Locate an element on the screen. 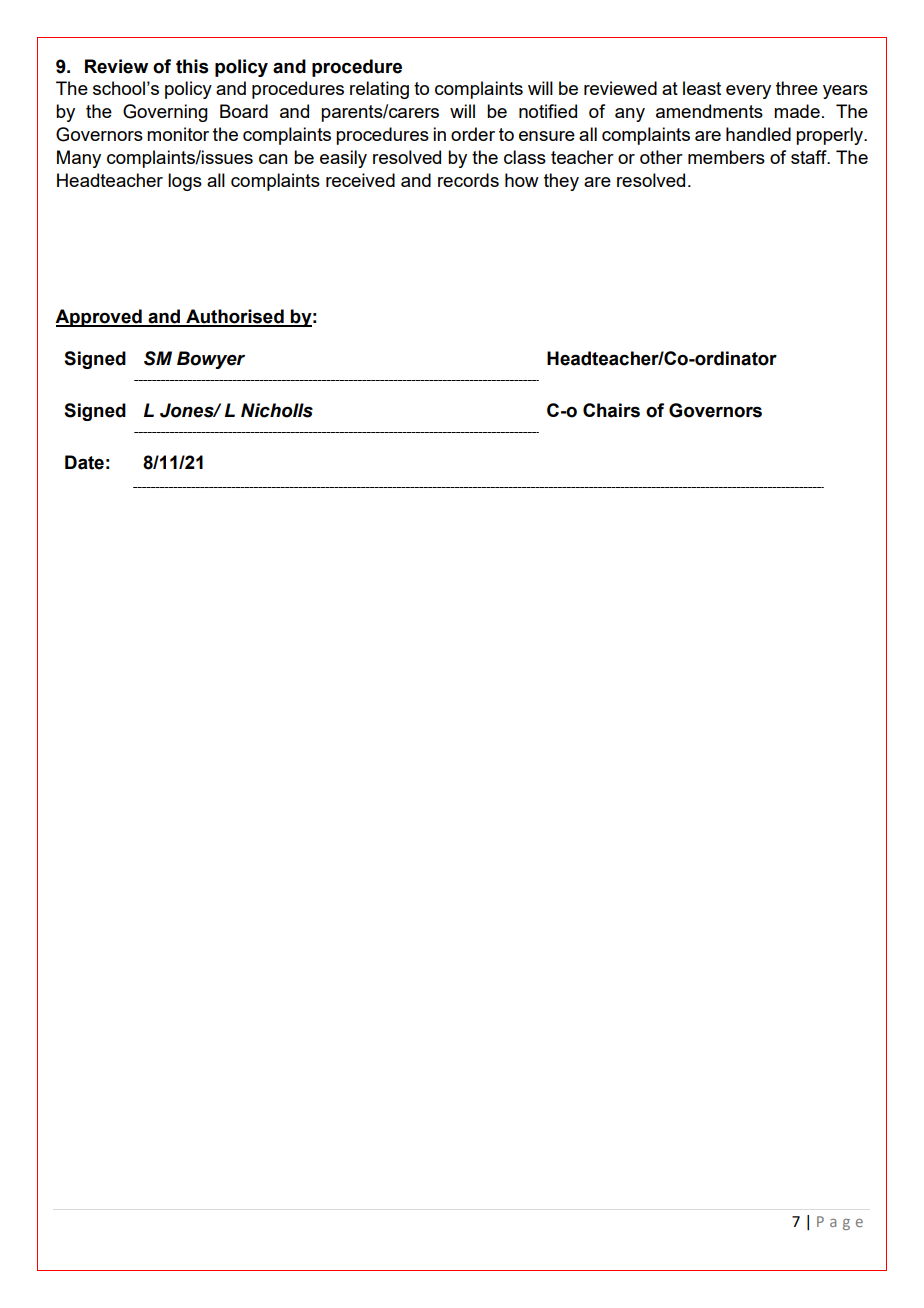 This screenshot has width=924, height=1308. order is located at coordinates (473, 134).
